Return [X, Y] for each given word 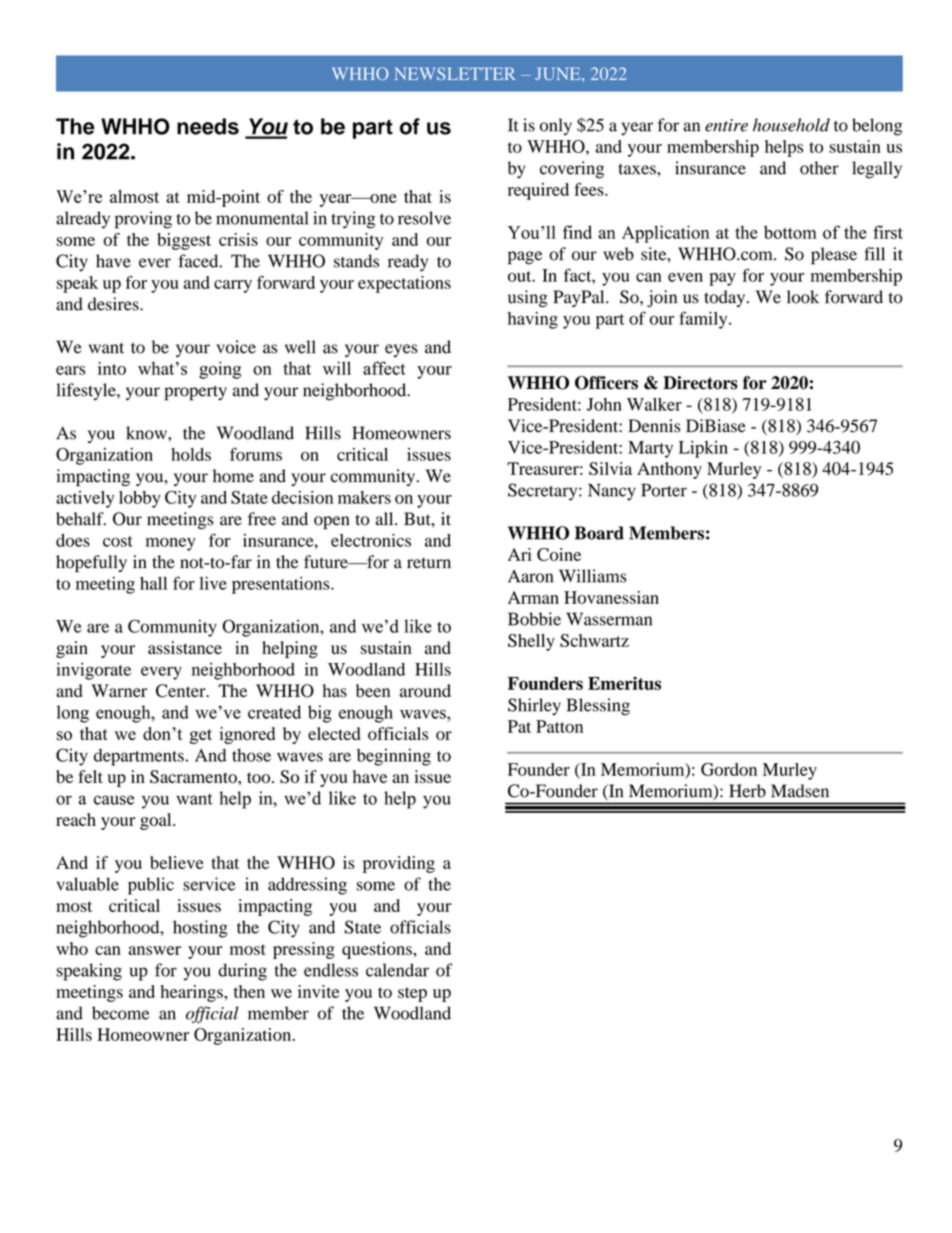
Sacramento [194, 777]
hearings [193, 993]
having [533, 320]
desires [114, 304]
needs [208, 126]
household [791, 125]
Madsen [800, 791]
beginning [394, 757]
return [429, 563]
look [803, 297]
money [171, 544]
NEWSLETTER [455, 73]
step [412, 994]
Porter [664, 490]
